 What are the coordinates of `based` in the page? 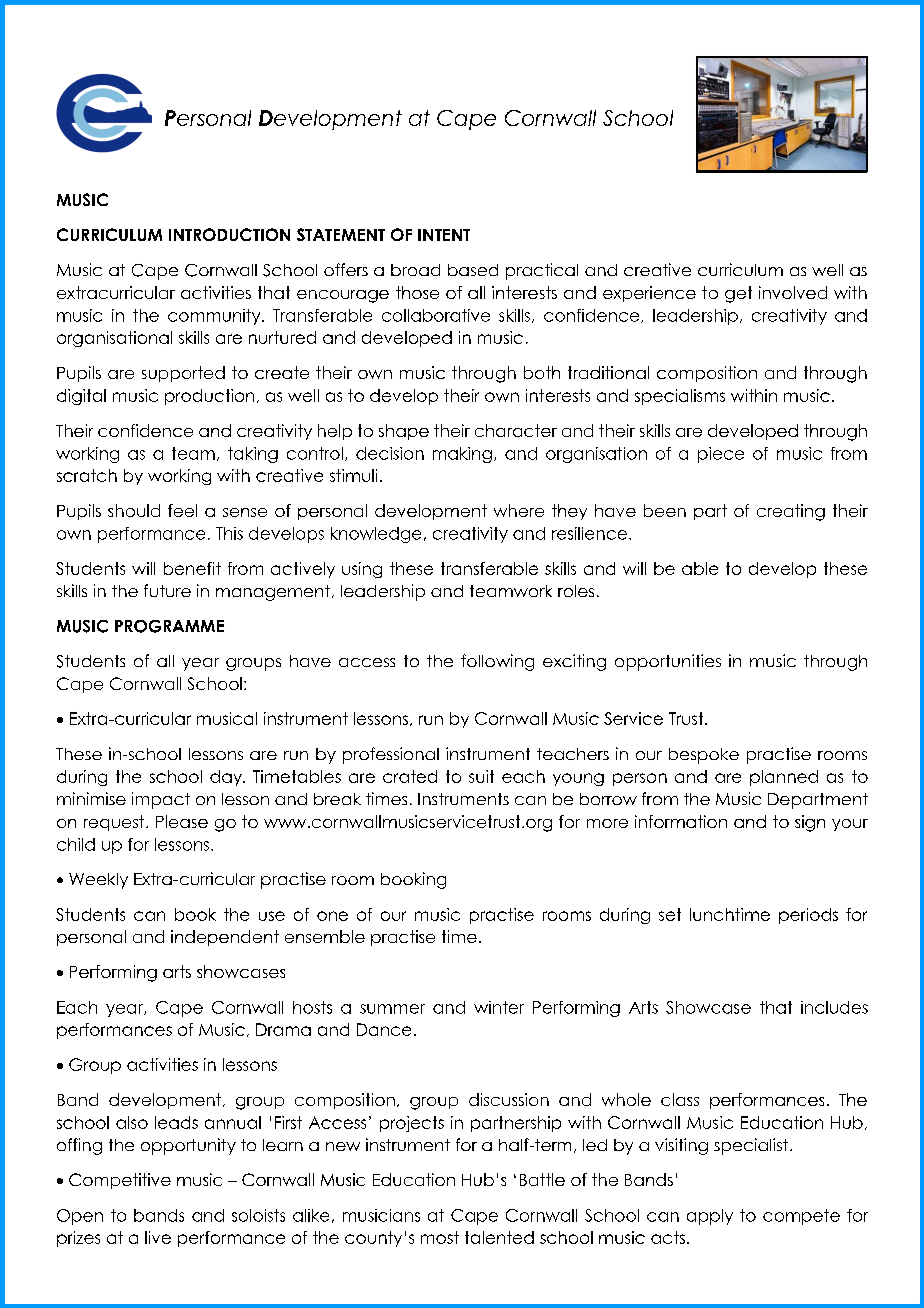 It's located at (473, 270).
